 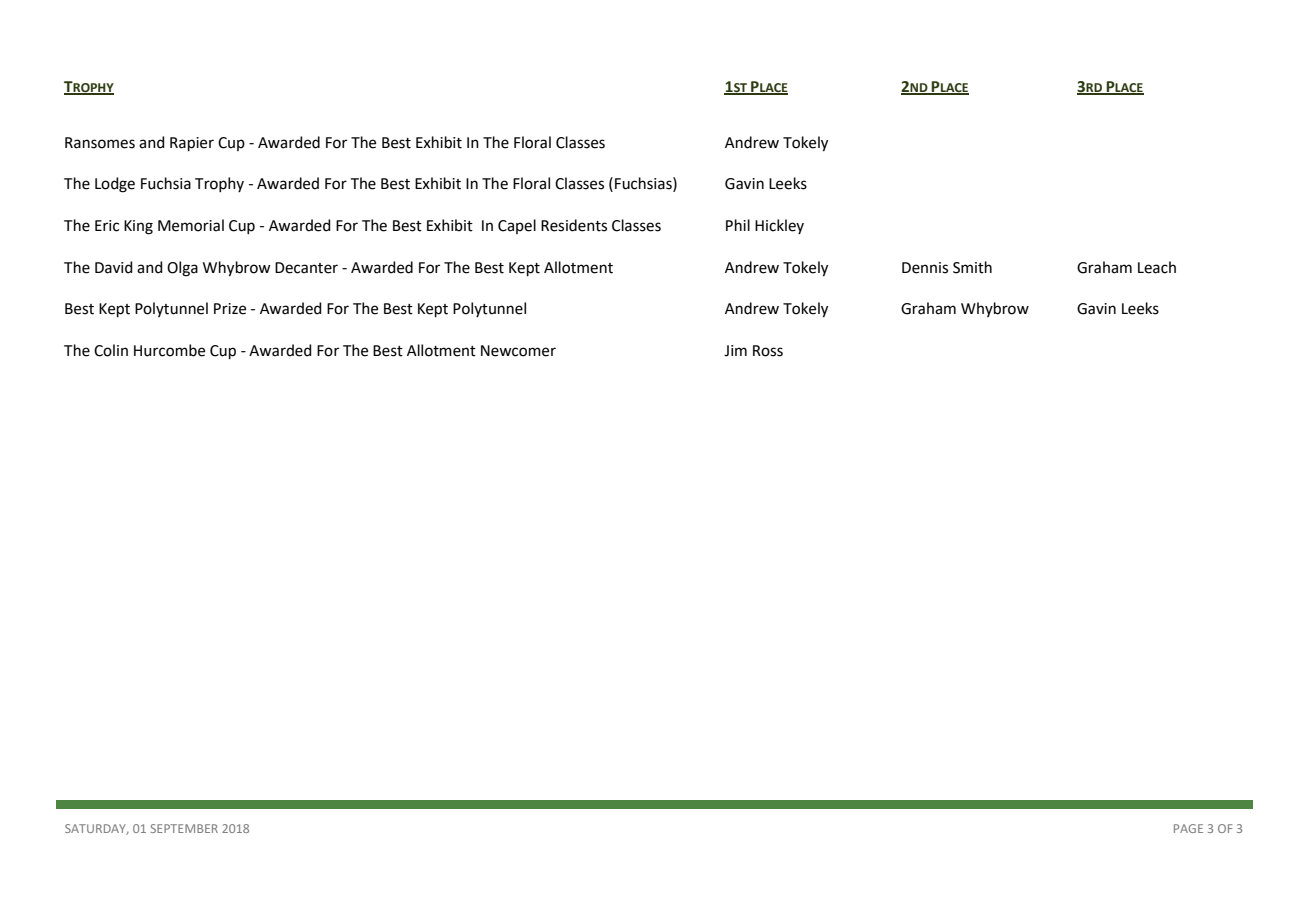 What do you see at coordinates (230, 309) in the screenshot?
I see `Prize` at bounding box center [230, 309].
